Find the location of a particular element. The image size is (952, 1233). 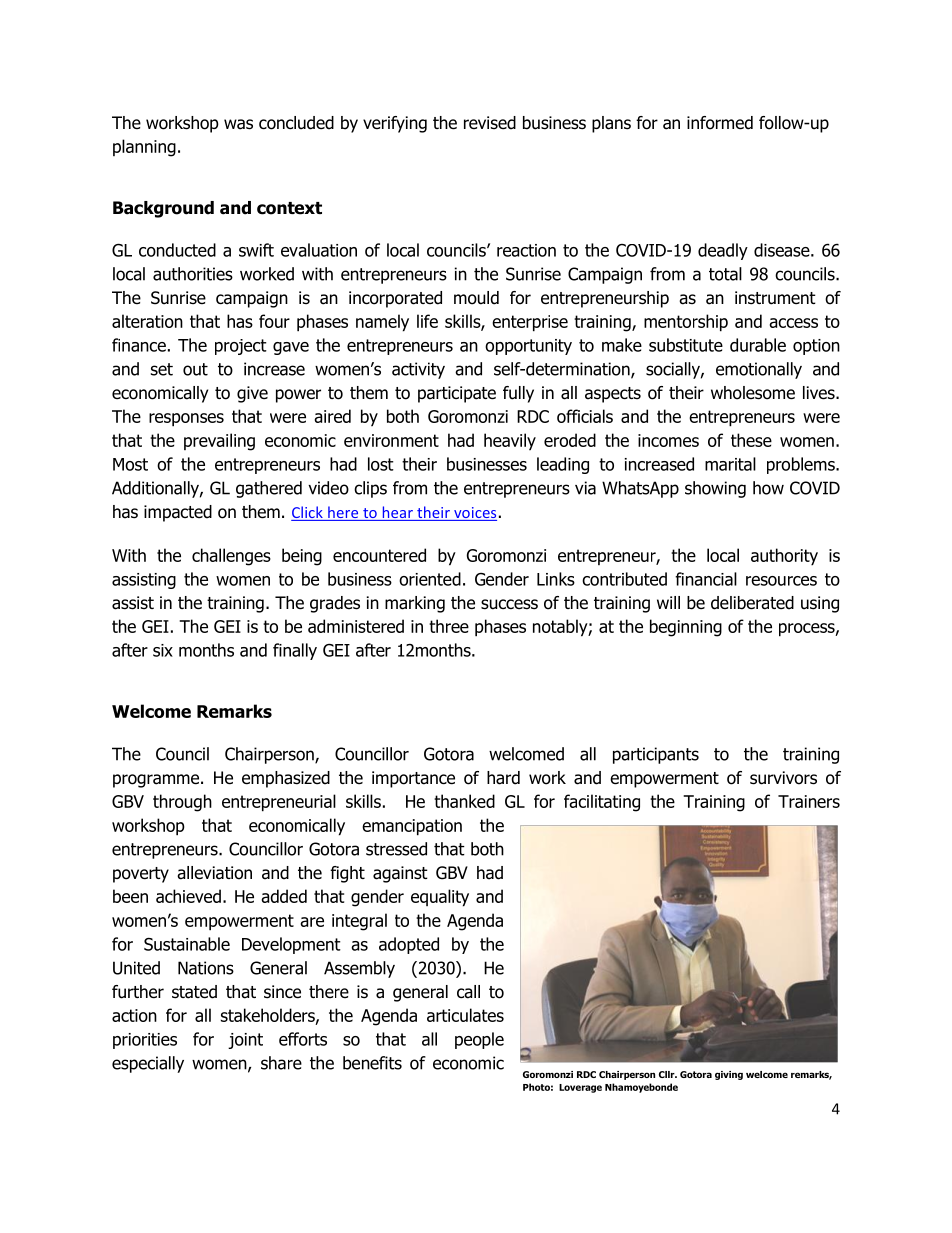

people is located at coordinates (479, 1040).
